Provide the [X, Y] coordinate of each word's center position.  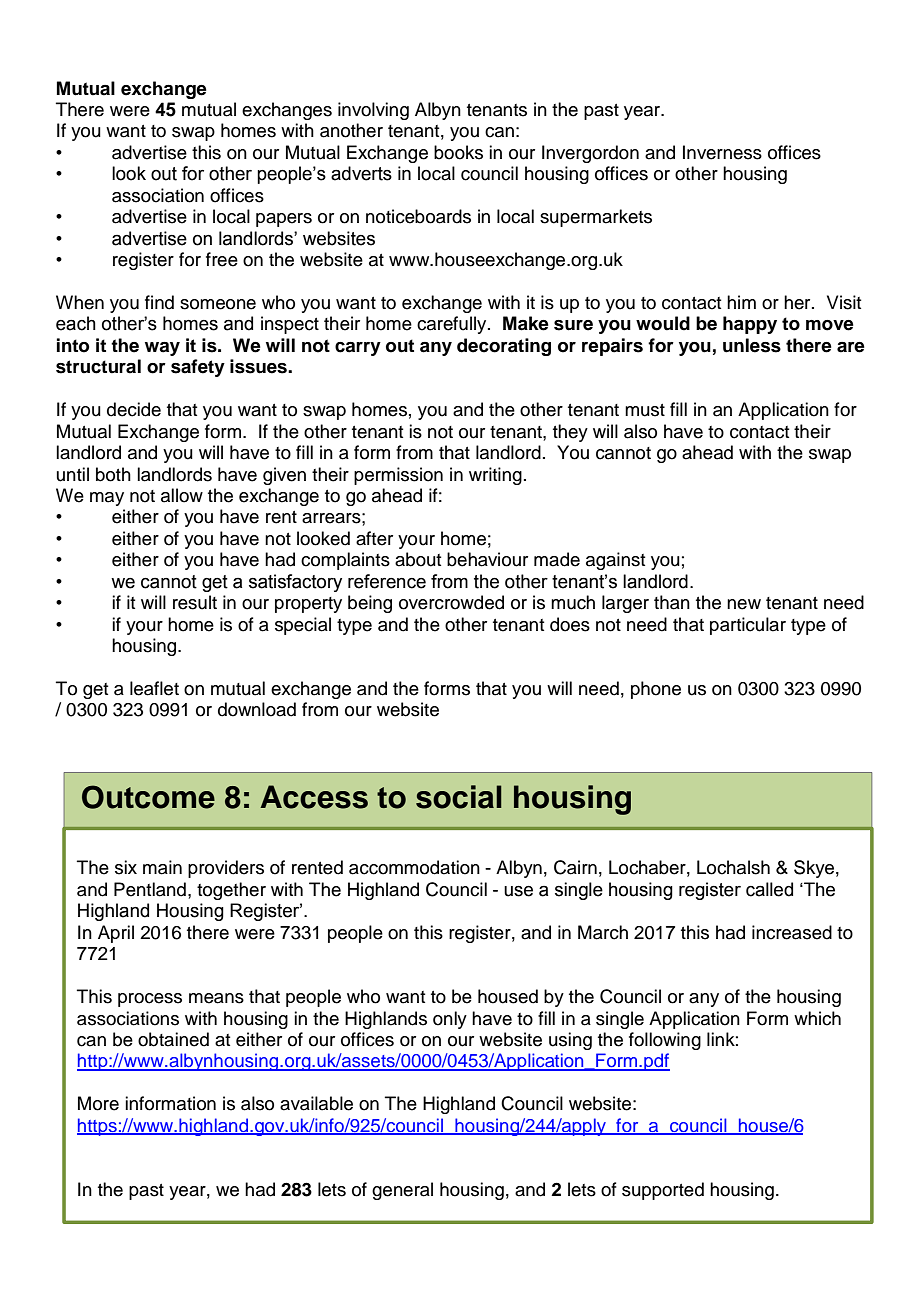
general [402, 1191]
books [458, 152]
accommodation [414, 867]
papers [284, 220]
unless [752, 345]
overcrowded [451, 602]
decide [134, 409]
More [98, 1103]
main [162, 867]
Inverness [722, 152]
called [769, 889]
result [195, 602]
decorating [504, 347]
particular [748, 626]
